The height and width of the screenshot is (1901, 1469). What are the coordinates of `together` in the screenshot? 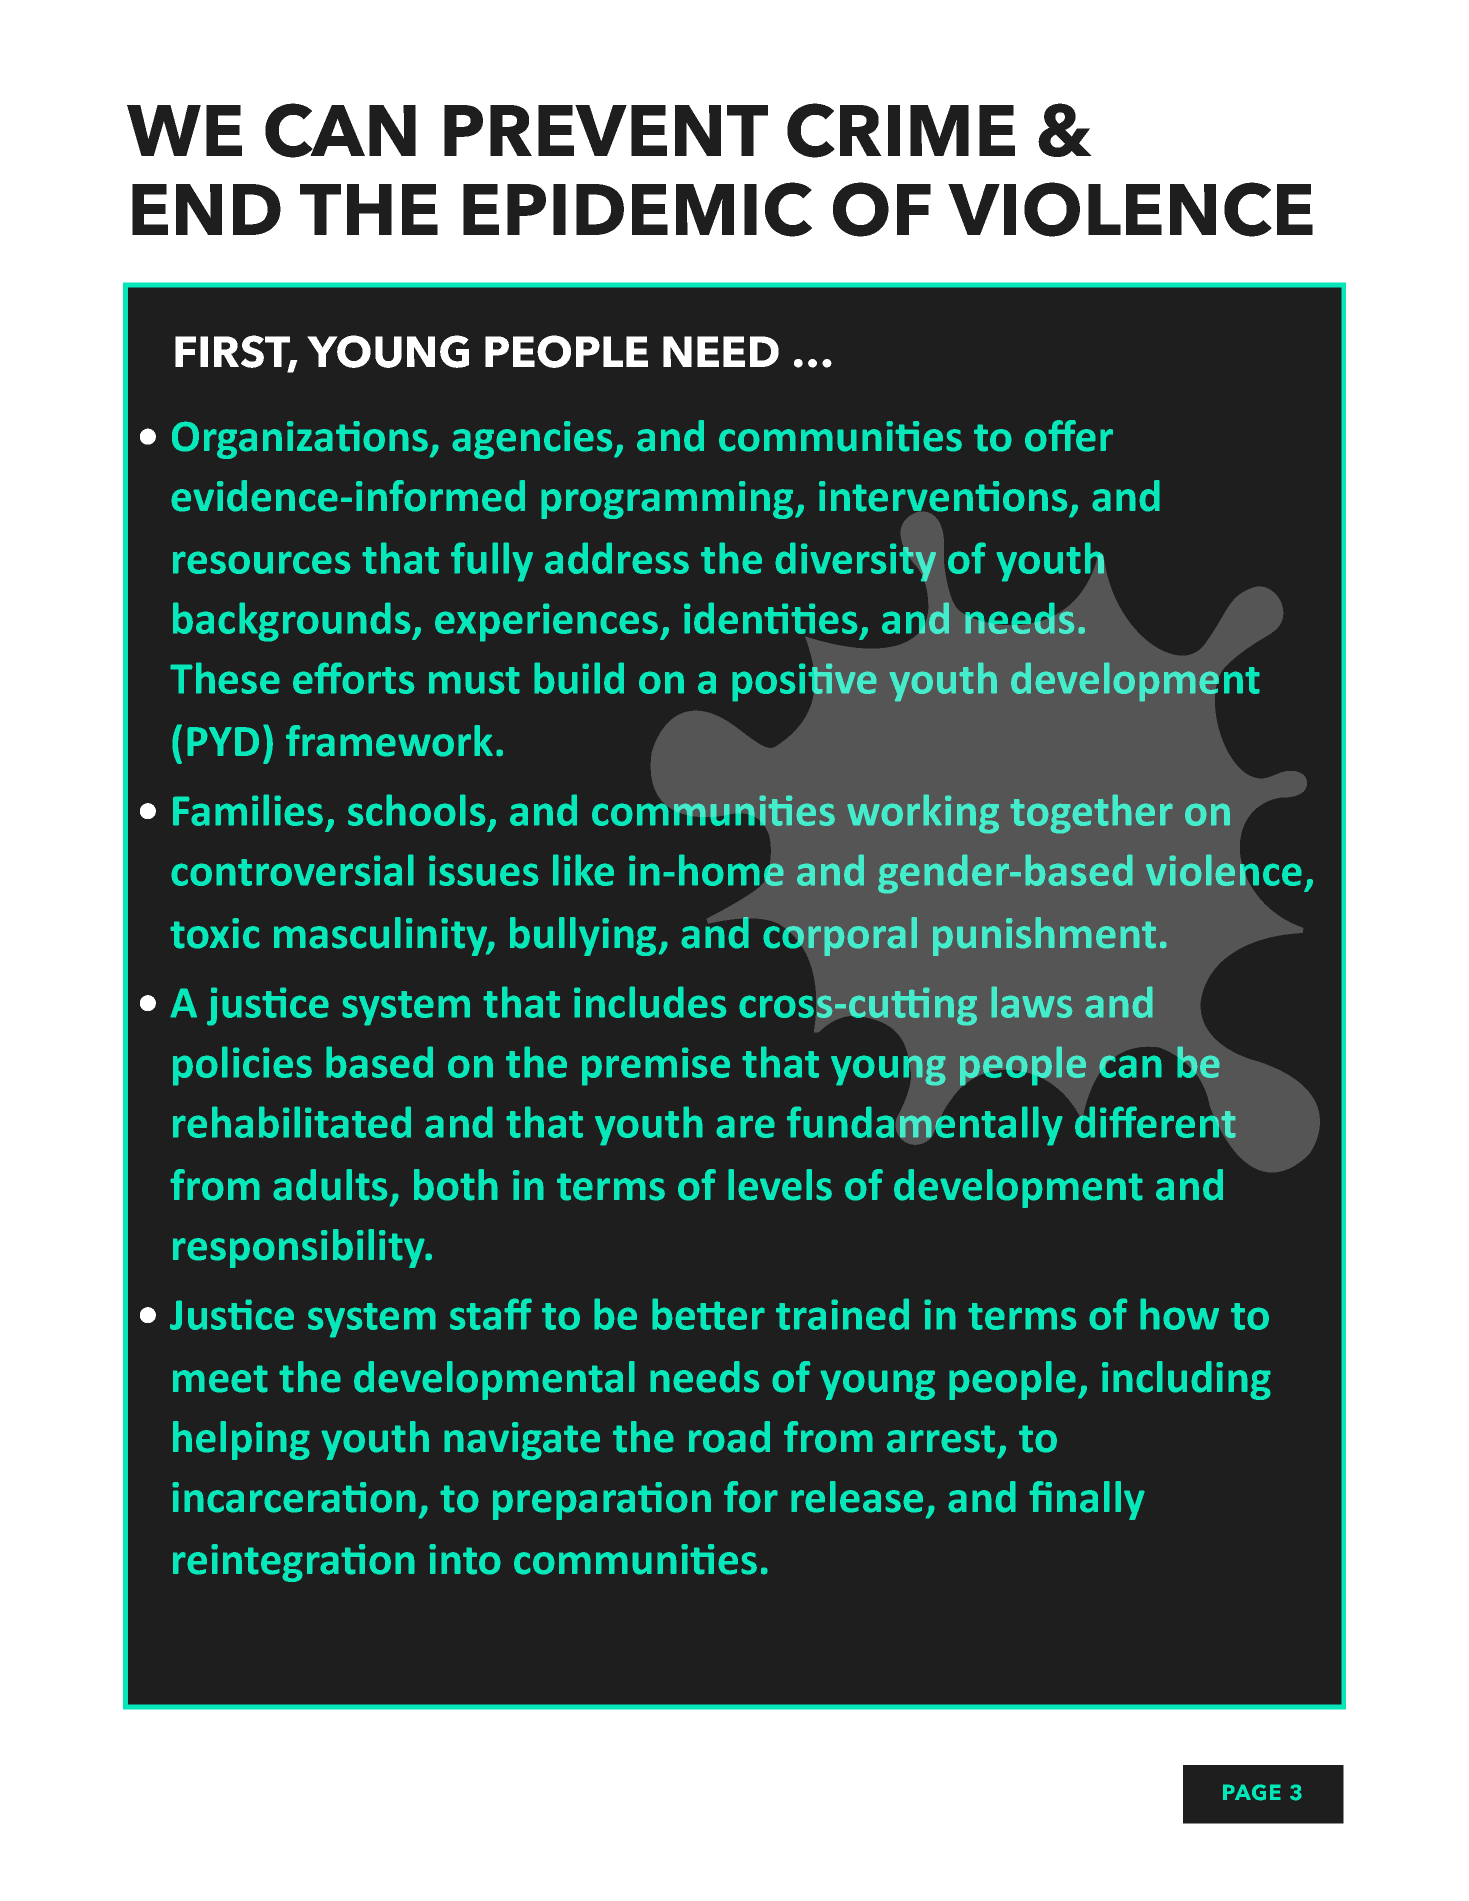 It's located at (1091, 814).
